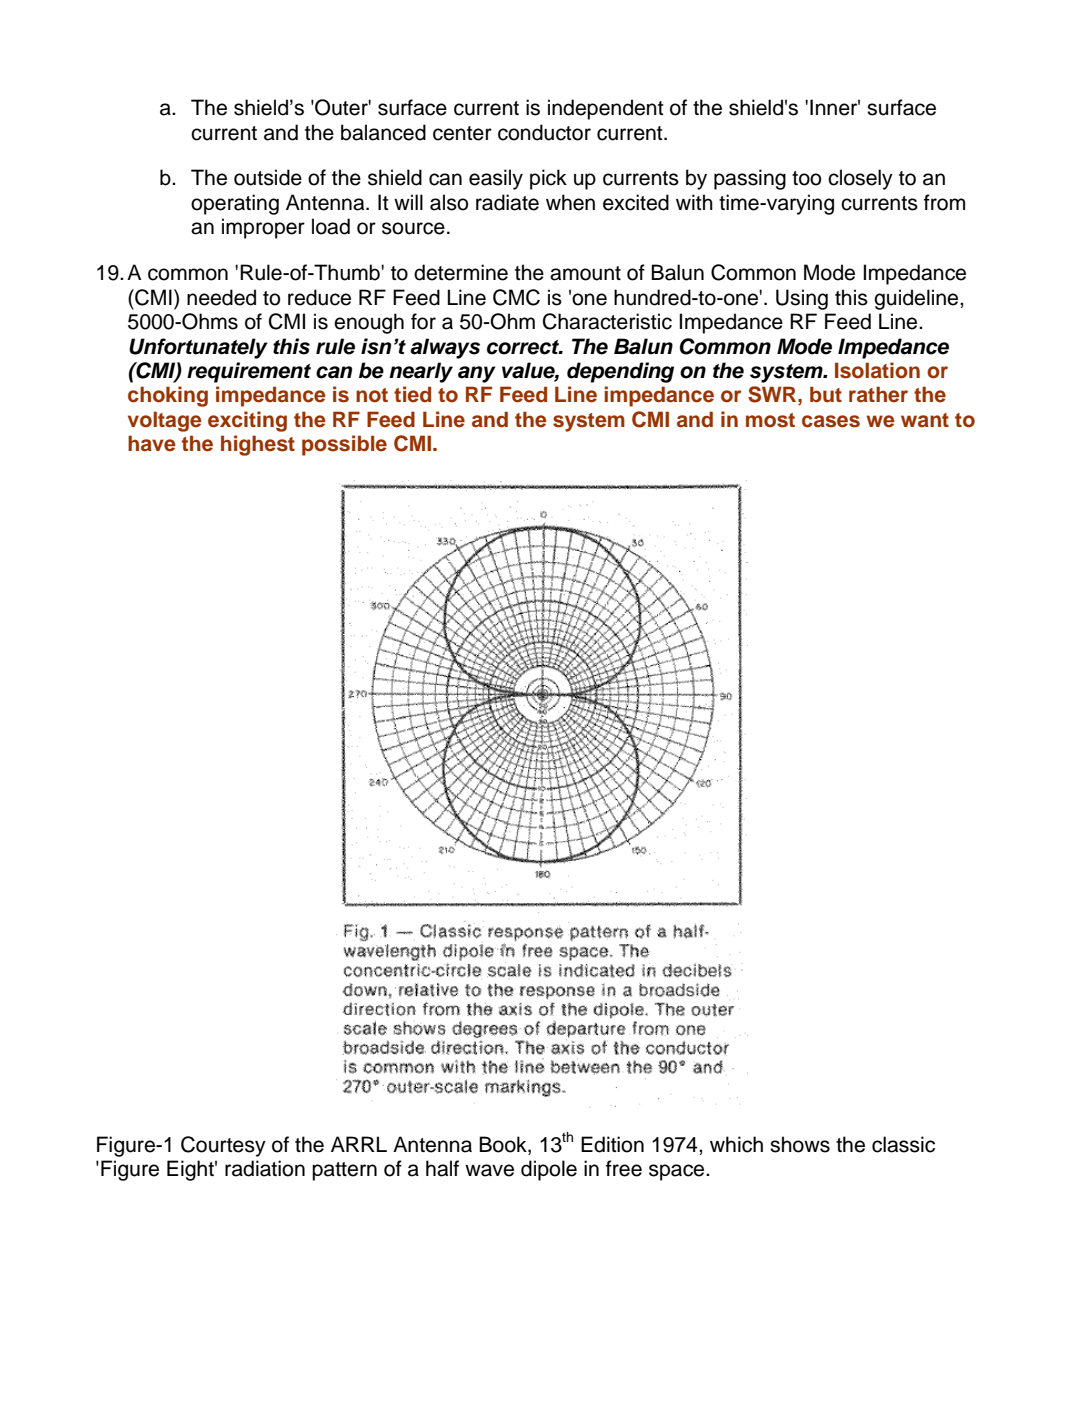 The width and height of the screenshot is (1084, 1403). What do you see at coordinates (800, 1144) in the screenshot?
I see `shows` at bounding box center [800, 1144].
